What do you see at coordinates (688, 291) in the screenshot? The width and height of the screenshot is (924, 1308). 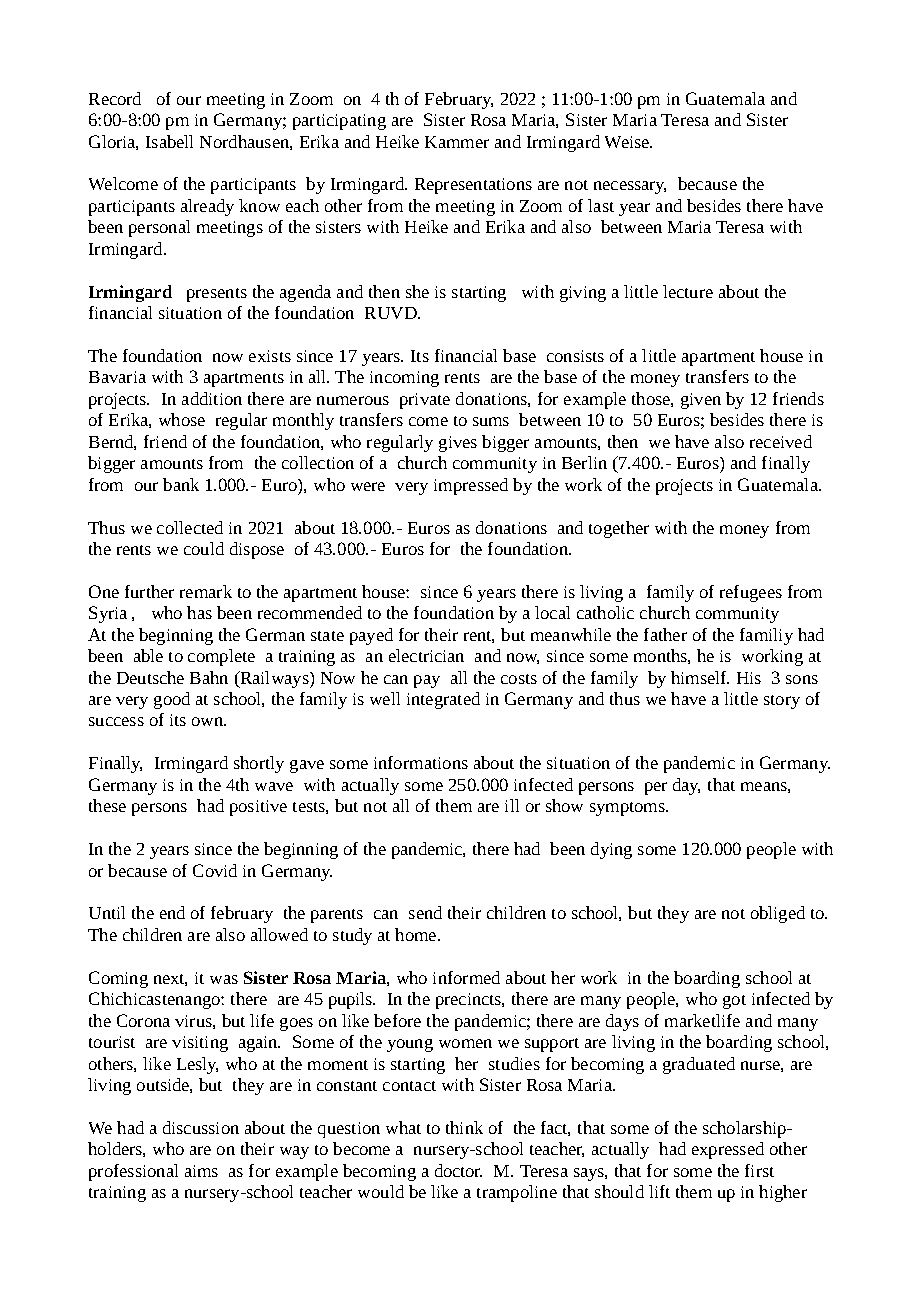 I see `lecture` at bounding box center [688, 291].
